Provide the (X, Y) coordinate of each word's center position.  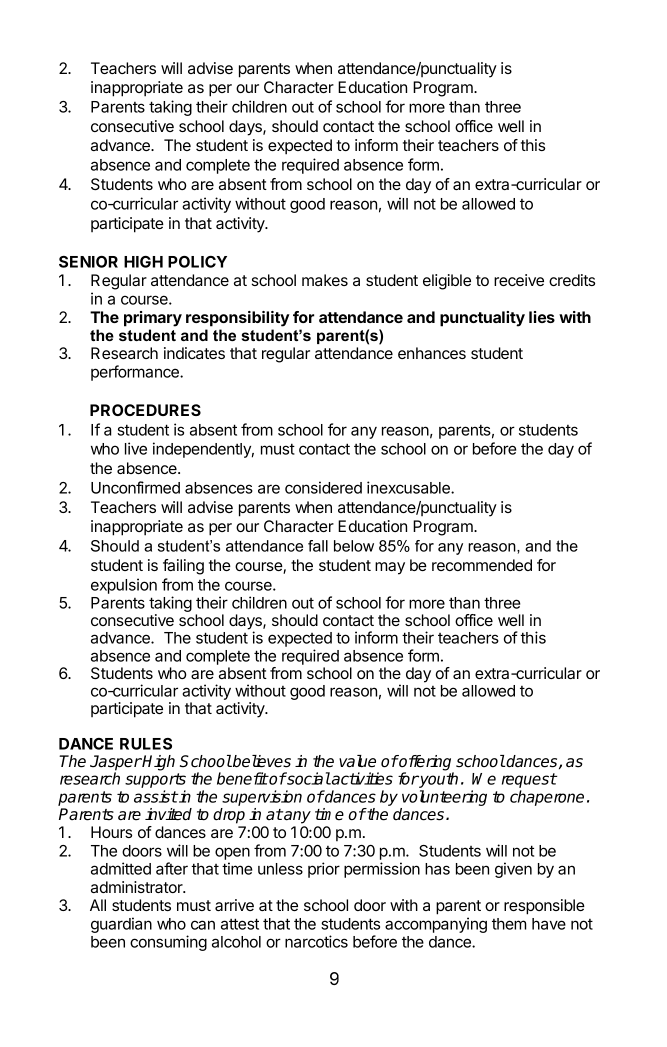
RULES (146, 744)
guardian (121, 925)
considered (323, 487)
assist (156, 796)
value (357, 761)
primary (153, 319)
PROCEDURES (145, 410)
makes (325, 280)
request (529, 782)
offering (425, 764)
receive (519, 280)
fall (318, 546)
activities (361, 778)
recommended (482, 565)
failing (183, 567)
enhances (432, 353)
